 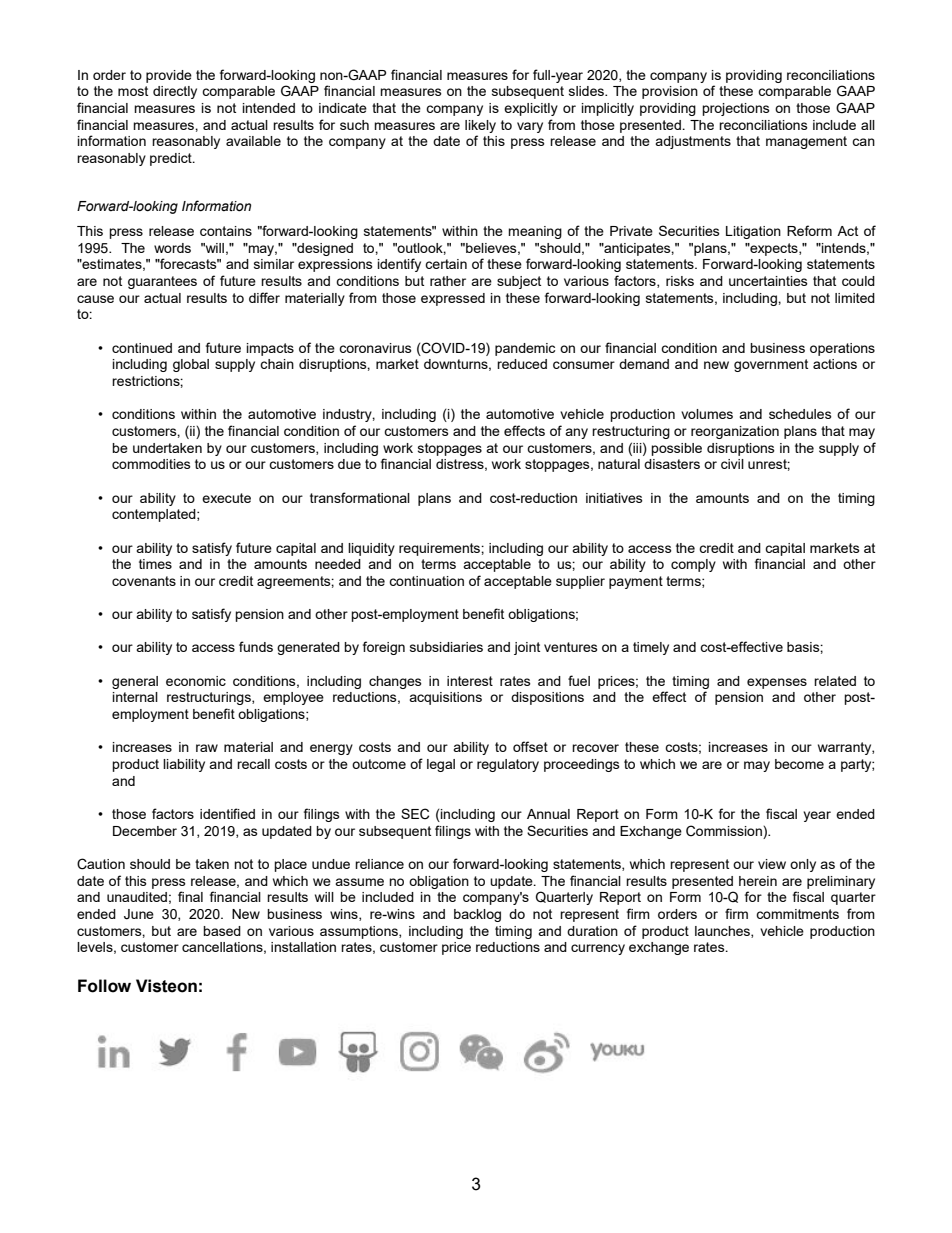 What do you see at coordinates (222, 931) in the screenshot?
I see `based` at bounding box center [222, 931].
